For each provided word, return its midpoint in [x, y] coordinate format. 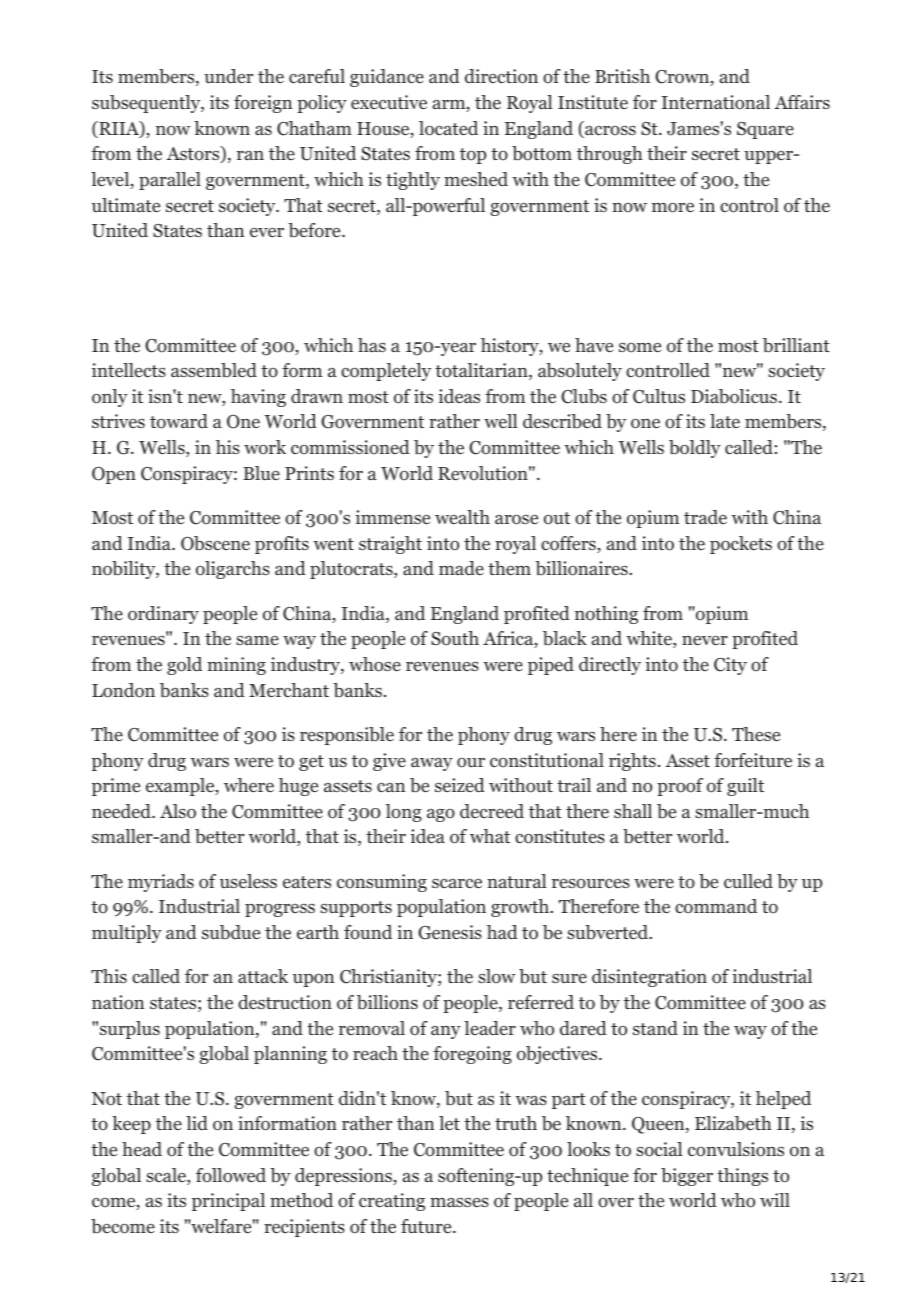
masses [459, 1202]
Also [178, 811]
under [228, 76]
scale [167, 1176]
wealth [462, 517]
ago [441, 815]
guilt [745, 787]
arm [450, 106]
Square [765, 130]
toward [179, 421]
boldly [695, 449]
